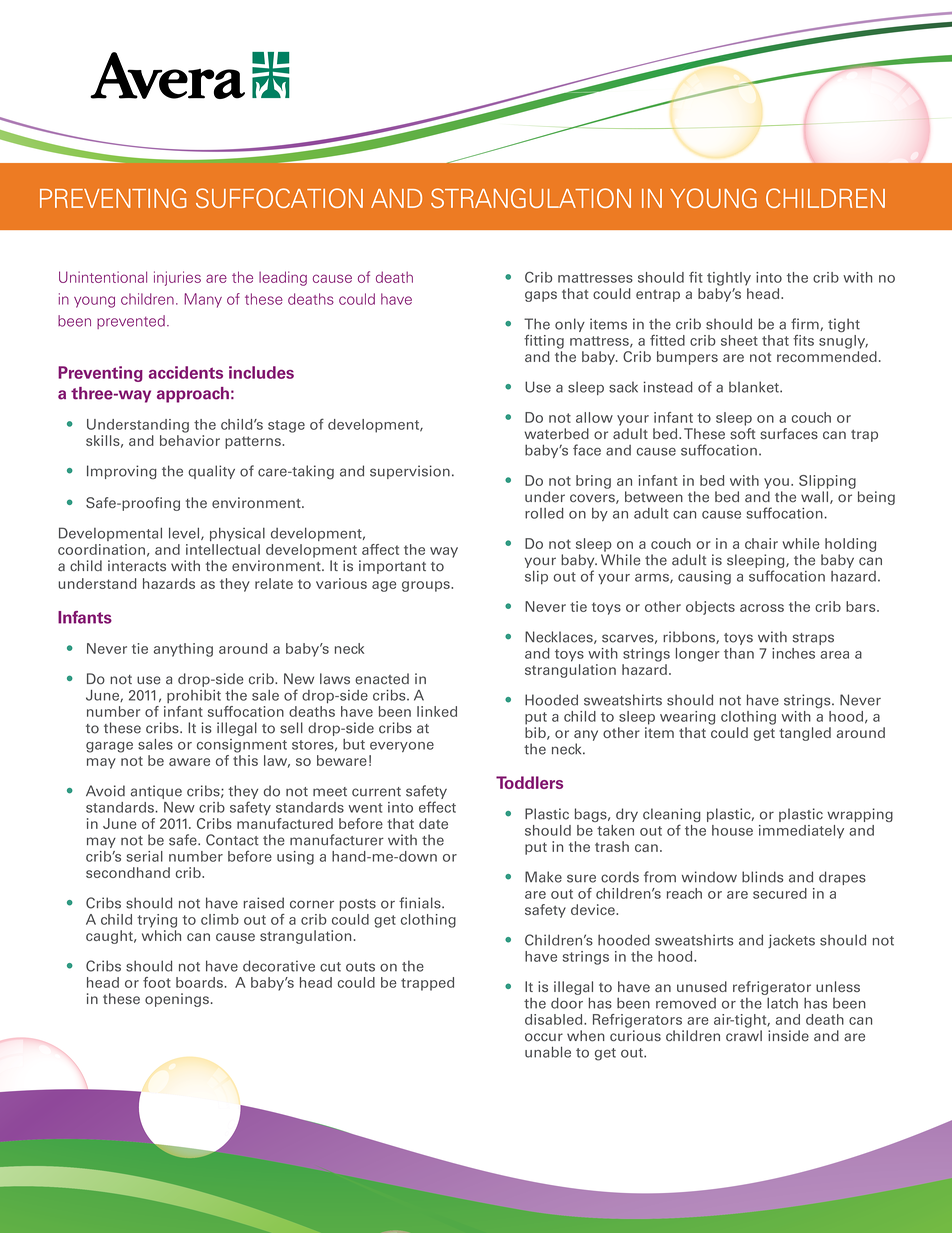  What do you see at coordinates (177, 1000) in the page?
I see `openings` at bounding box center [177, 1000].
